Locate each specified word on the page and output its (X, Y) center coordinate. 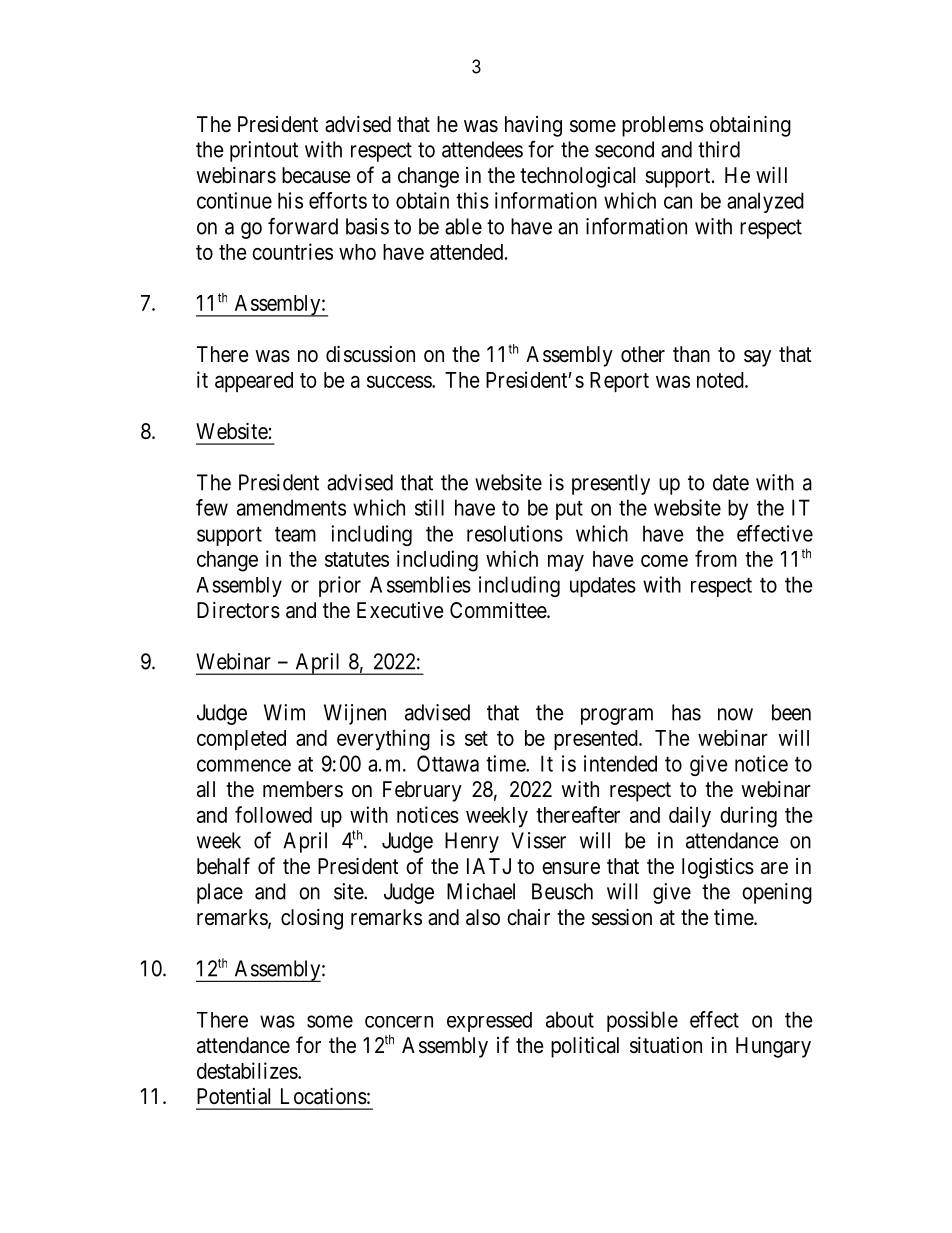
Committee (500, 610)
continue (234, 200)
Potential (233, 1096)
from (716, 558)
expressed (489, 1022)
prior (340, 586)
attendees (482, 149)
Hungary (773, 1047)
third (719, 149)
